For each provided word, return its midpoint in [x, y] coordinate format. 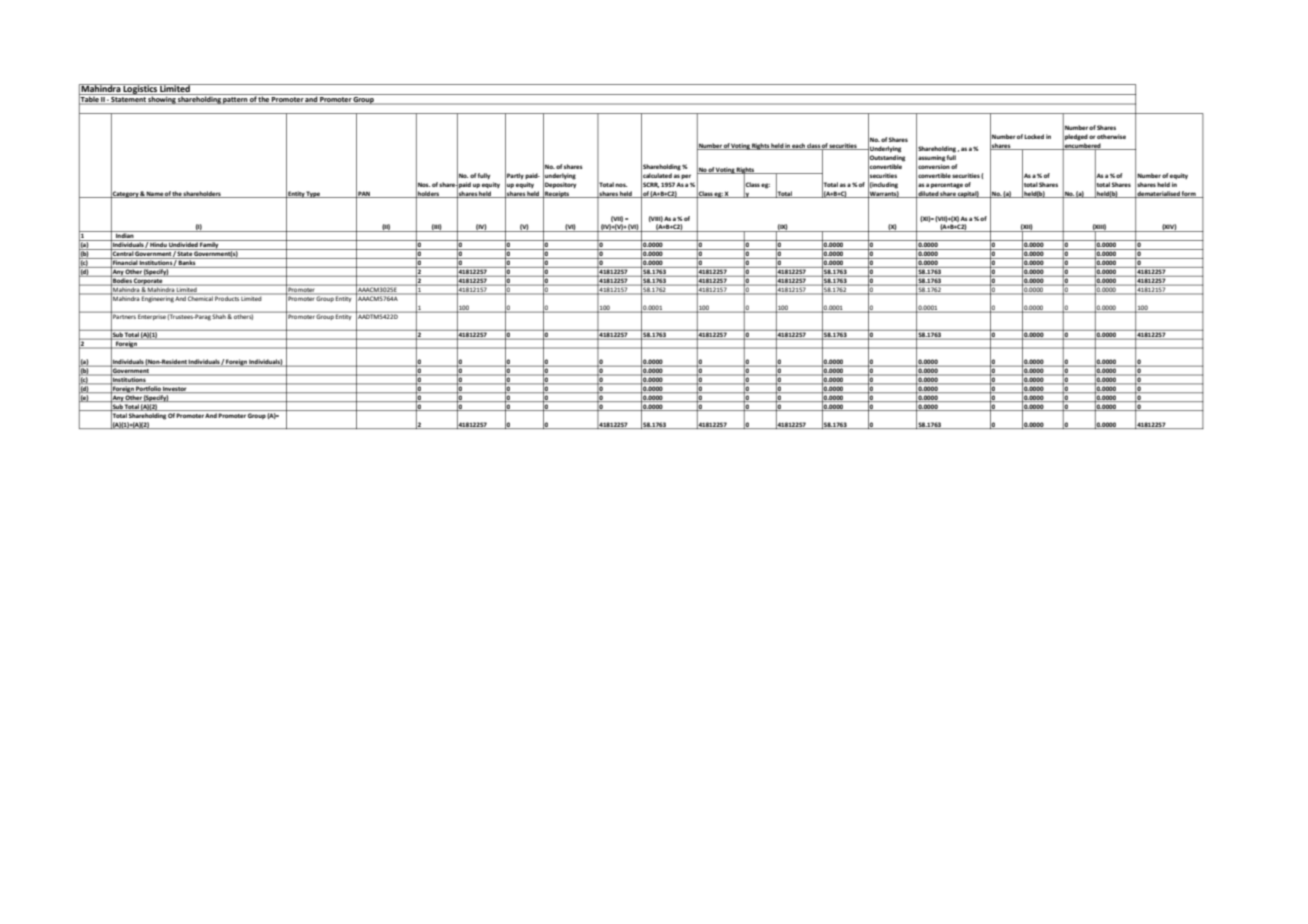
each [799, 146]
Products [227, 297]
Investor [175, 390]
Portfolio [149, 389]
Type [314, 194]
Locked [1034, 136]
